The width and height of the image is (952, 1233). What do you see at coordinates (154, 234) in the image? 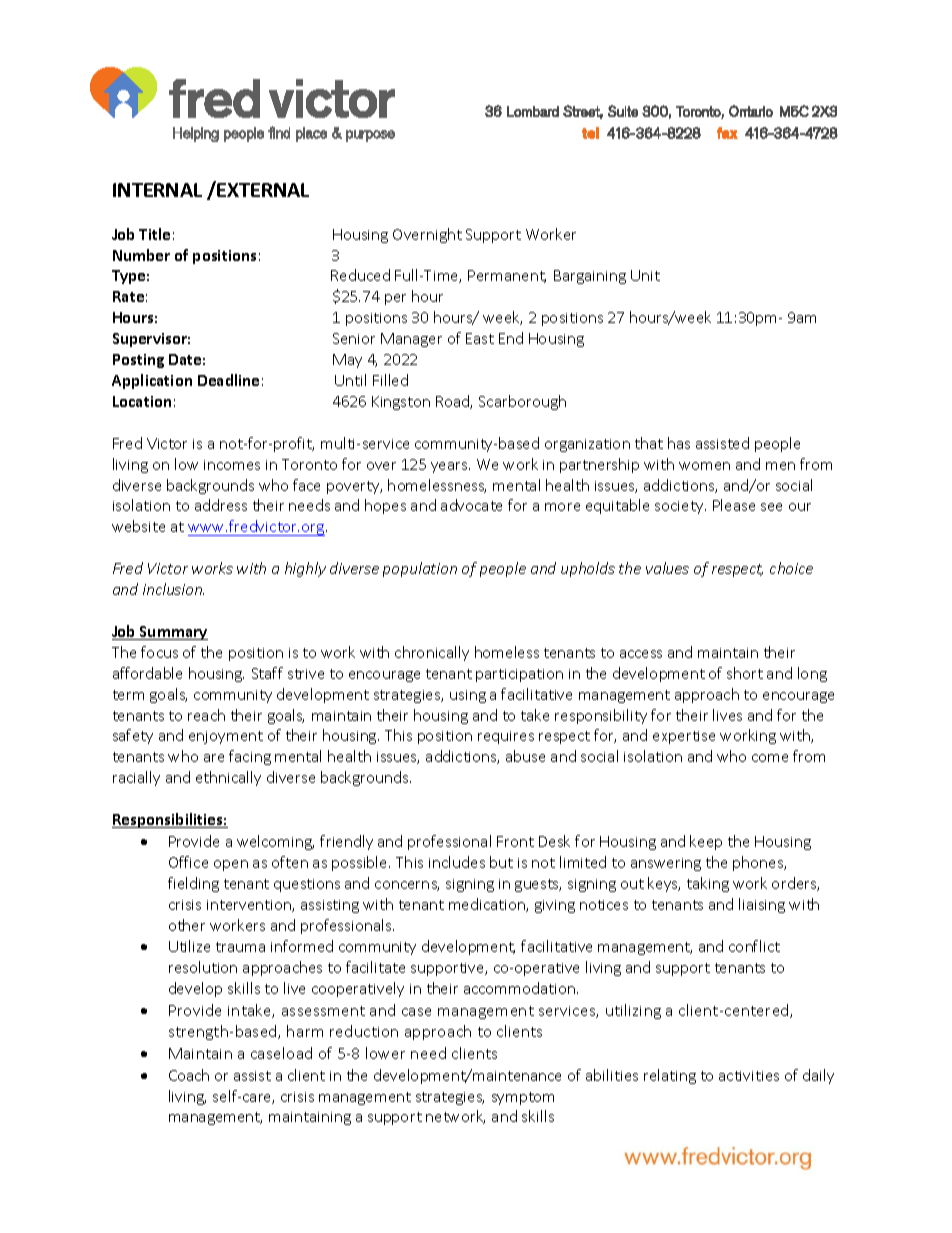
I see `Title` at bounding box center [154, 234].
